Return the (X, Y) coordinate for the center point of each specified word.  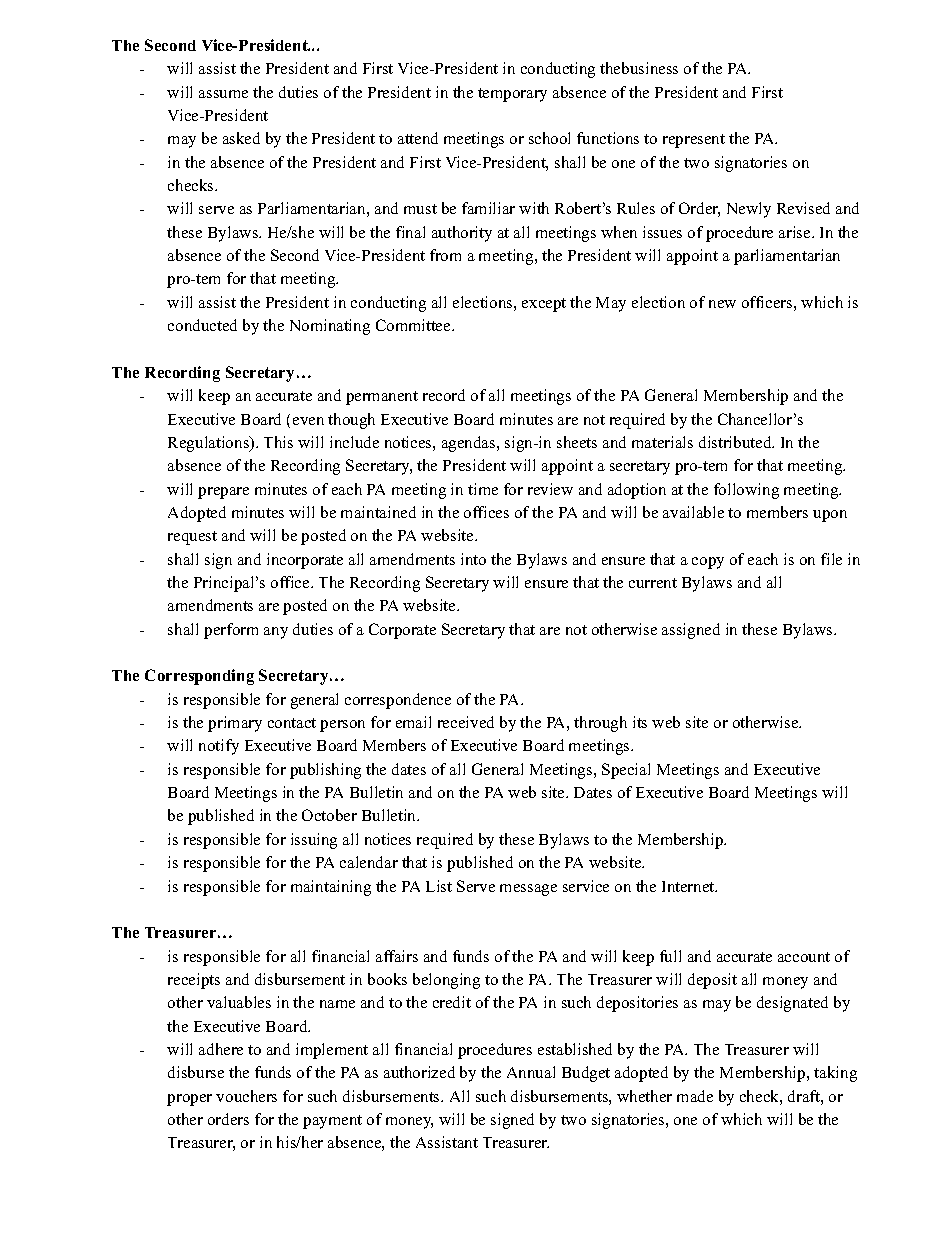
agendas (470, 444)
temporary (512, 95)
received (466, 722)
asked (241, 138)
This (278, 442)
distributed (736, 442)
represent (694, 141)
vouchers (246, 1096)
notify (219, 747)
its (640, 722)
